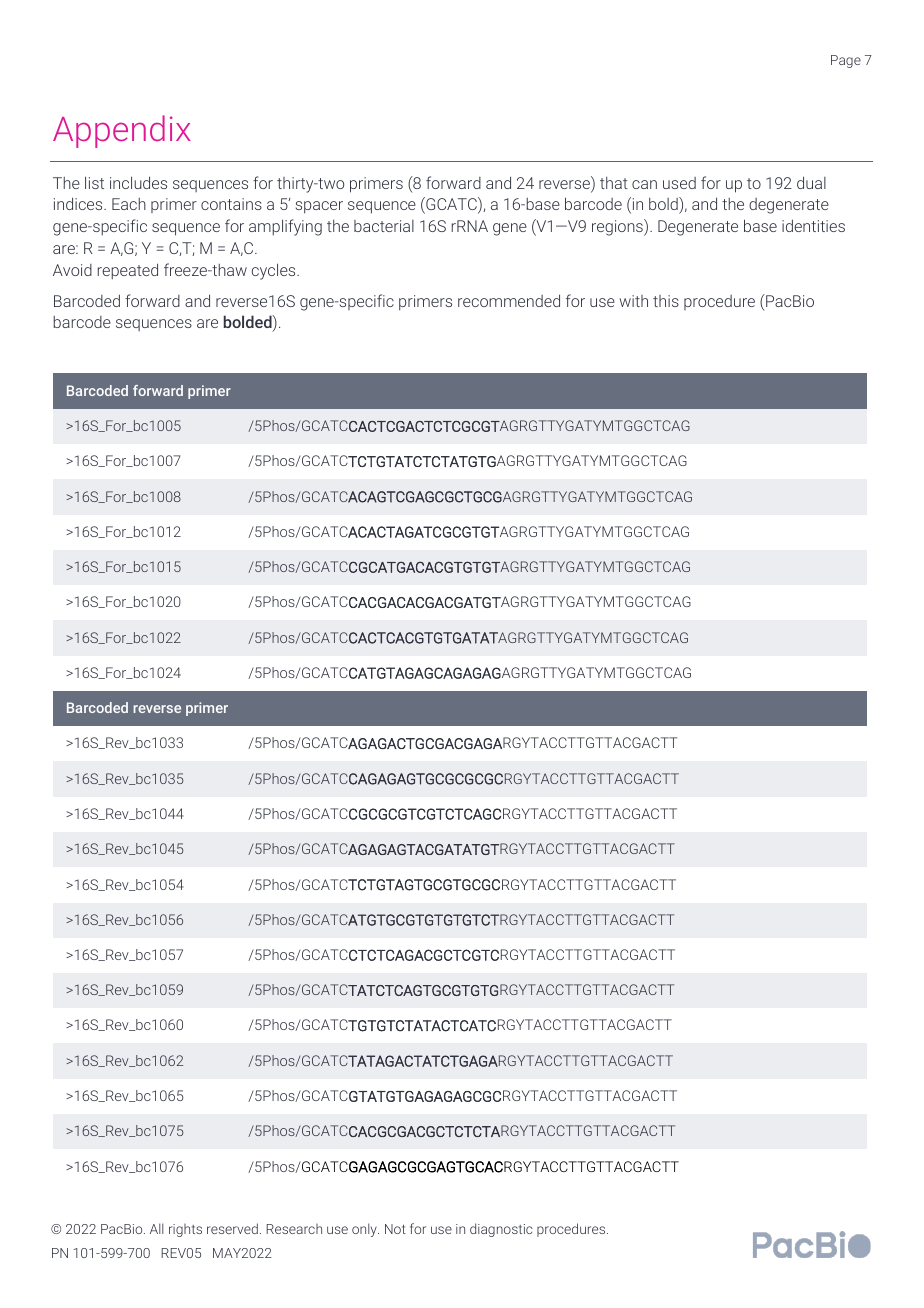 Image resolution: width=924 pixels, height=1308 pixels. What do you see at coordinates (128, 271) in the document?
I see `repeated` at bounding box center [128, 271].
